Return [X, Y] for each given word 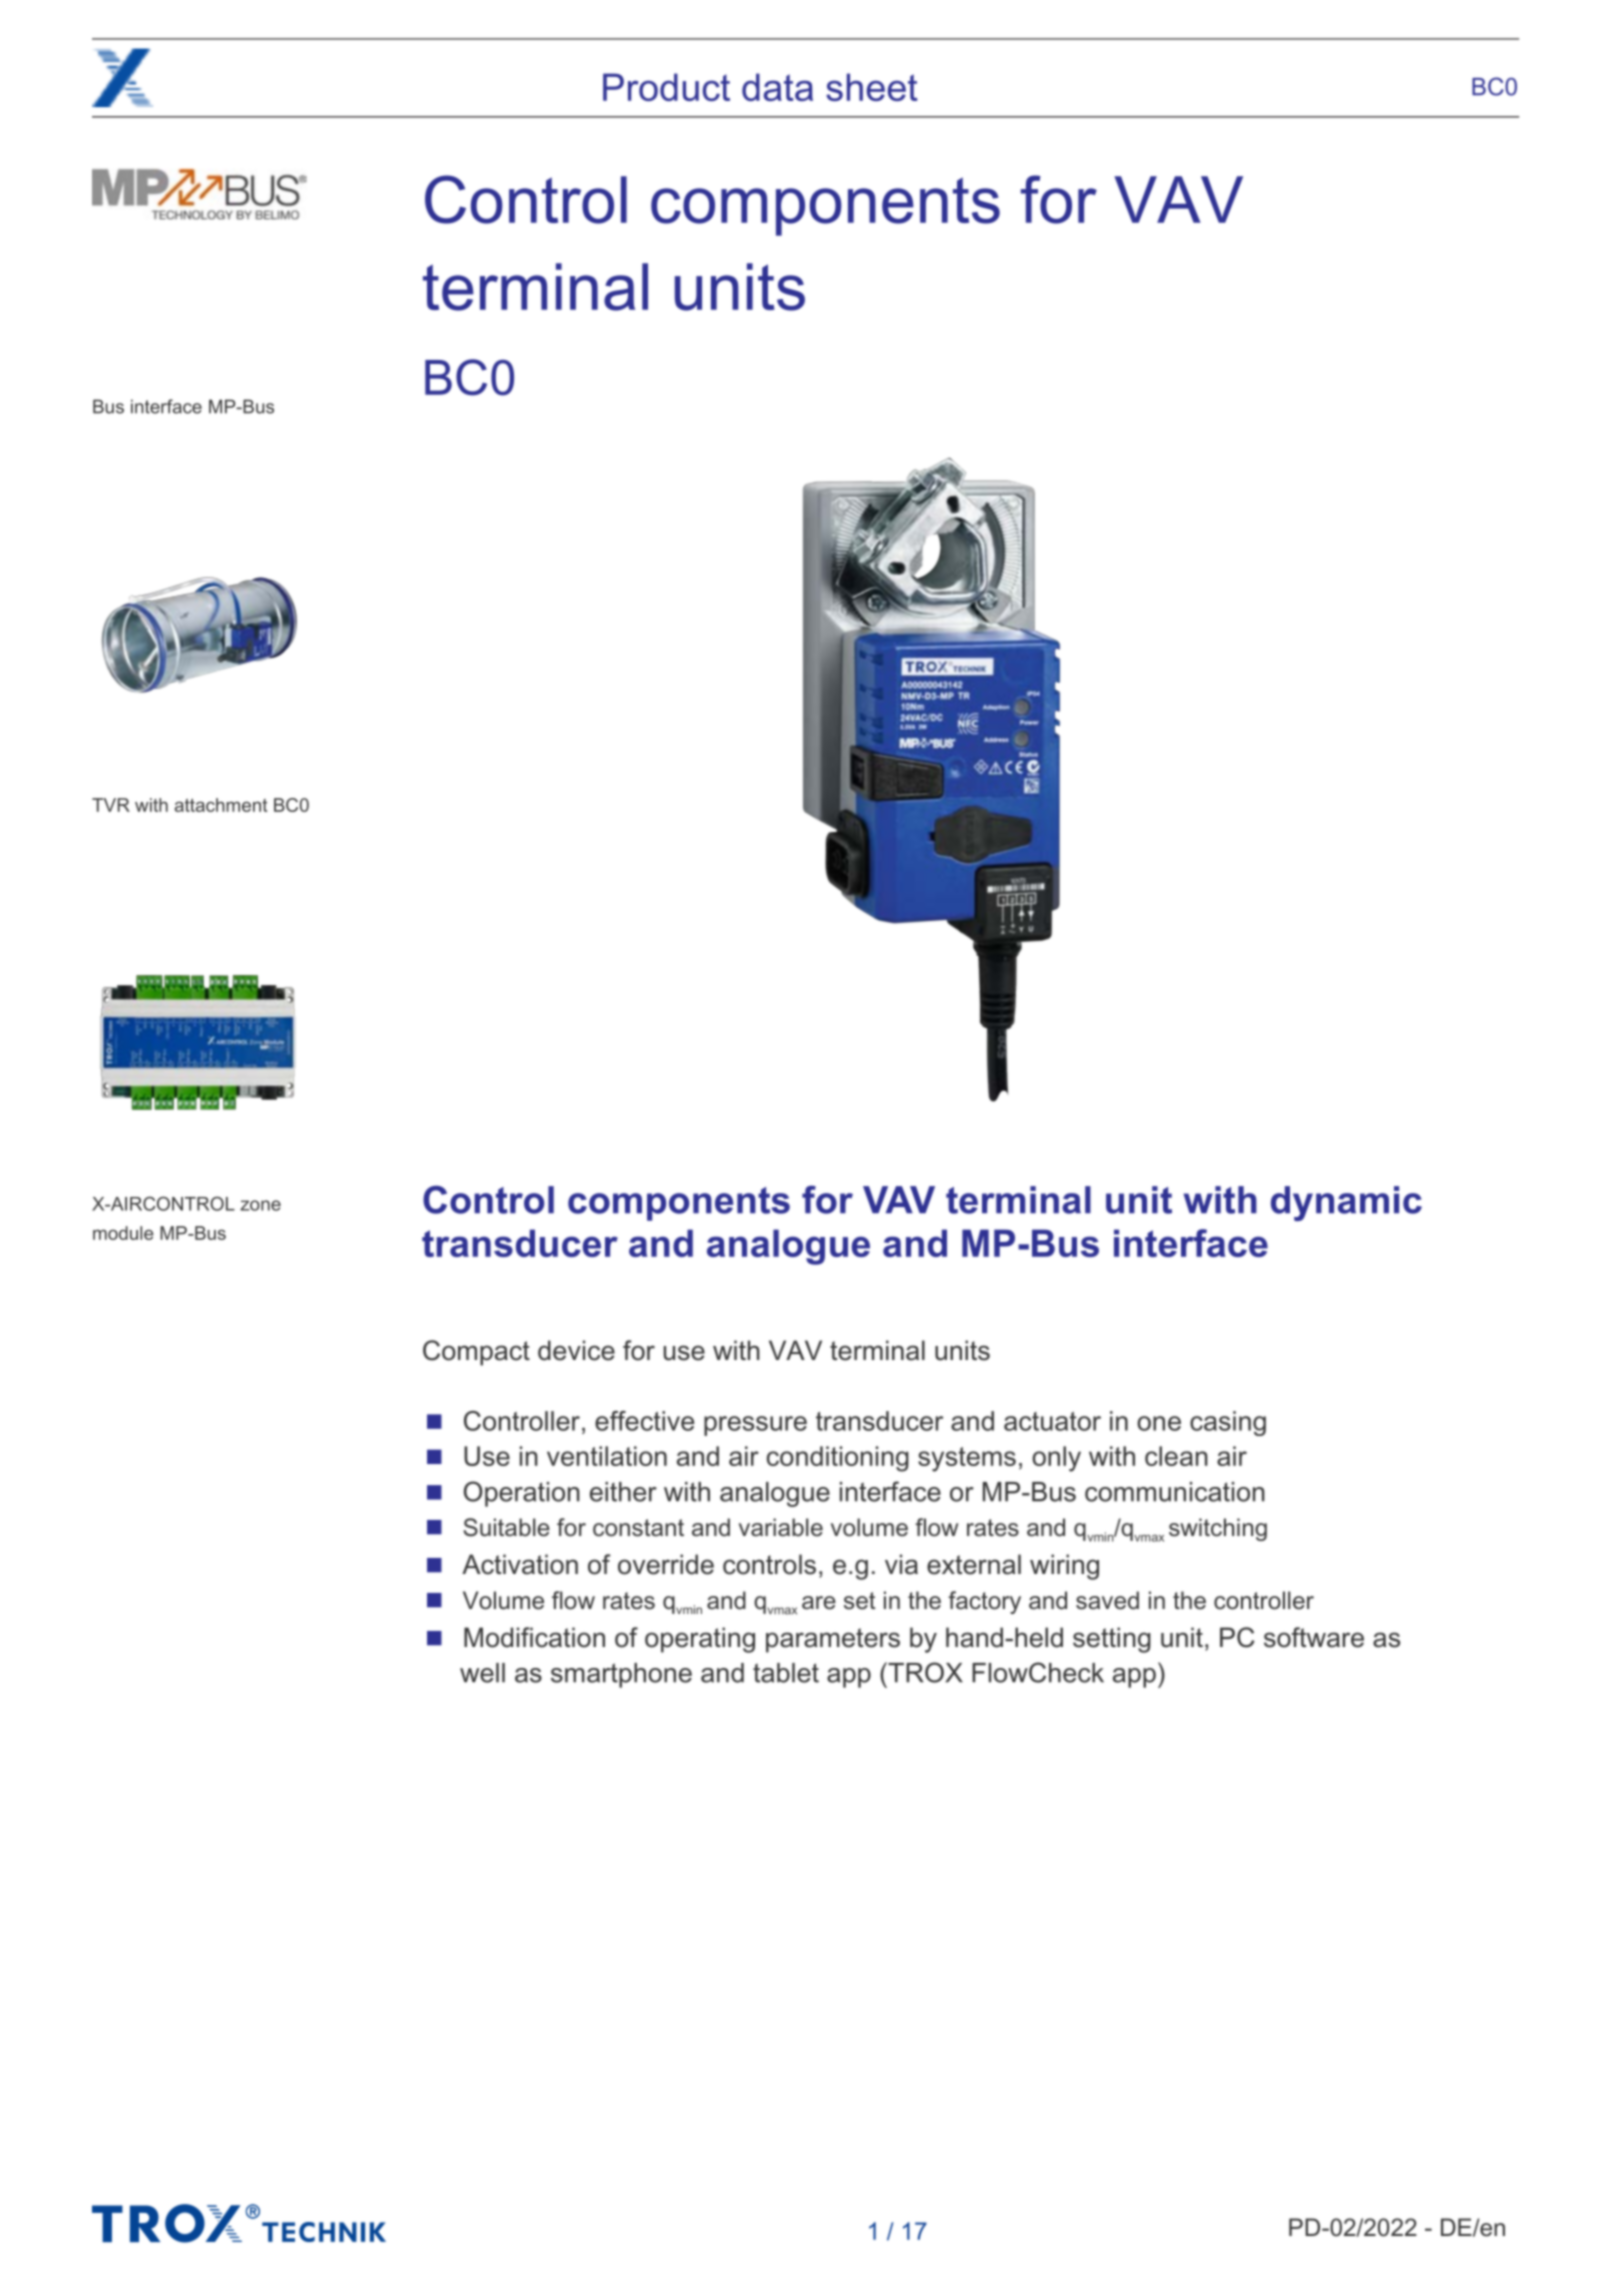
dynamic [1346, 1203]
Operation [522, 1494]
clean [1176, 1456]
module [123, 1233]
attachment [221, 805]
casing [1228, 1423]
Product [666, 87]
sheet [872, 87]
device [576, 1350]
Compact [476, 1353]
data [777, 87]
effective [644, 1421]
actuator [1052, 1421]
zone [260, 1205]
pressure [755, 1426]
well [482, 1673]
